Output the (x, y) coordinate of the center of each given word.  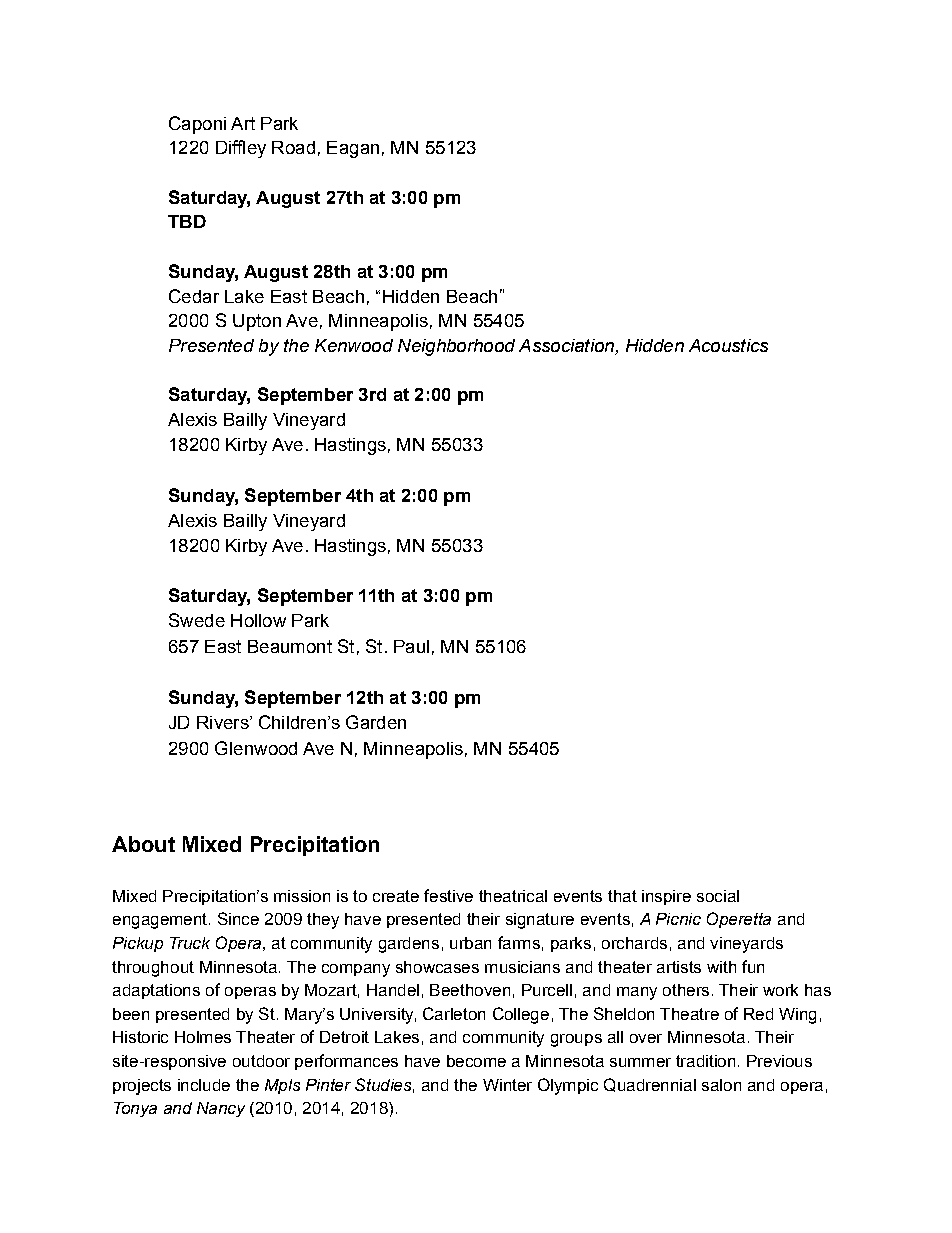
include (204, 1085)
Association (567, 347)
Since (238, 918)
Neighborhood (456, 347)
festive (448, 895)
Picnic (678, 919)
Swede (197, 620)
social (718, 896)
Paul (411, 646)
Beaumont (290, 646)
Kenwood (354, 345)
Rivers (224, 722)
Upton (257, 322)
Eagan (353, 149)
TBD (187, 221)
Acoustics (728, 345)
